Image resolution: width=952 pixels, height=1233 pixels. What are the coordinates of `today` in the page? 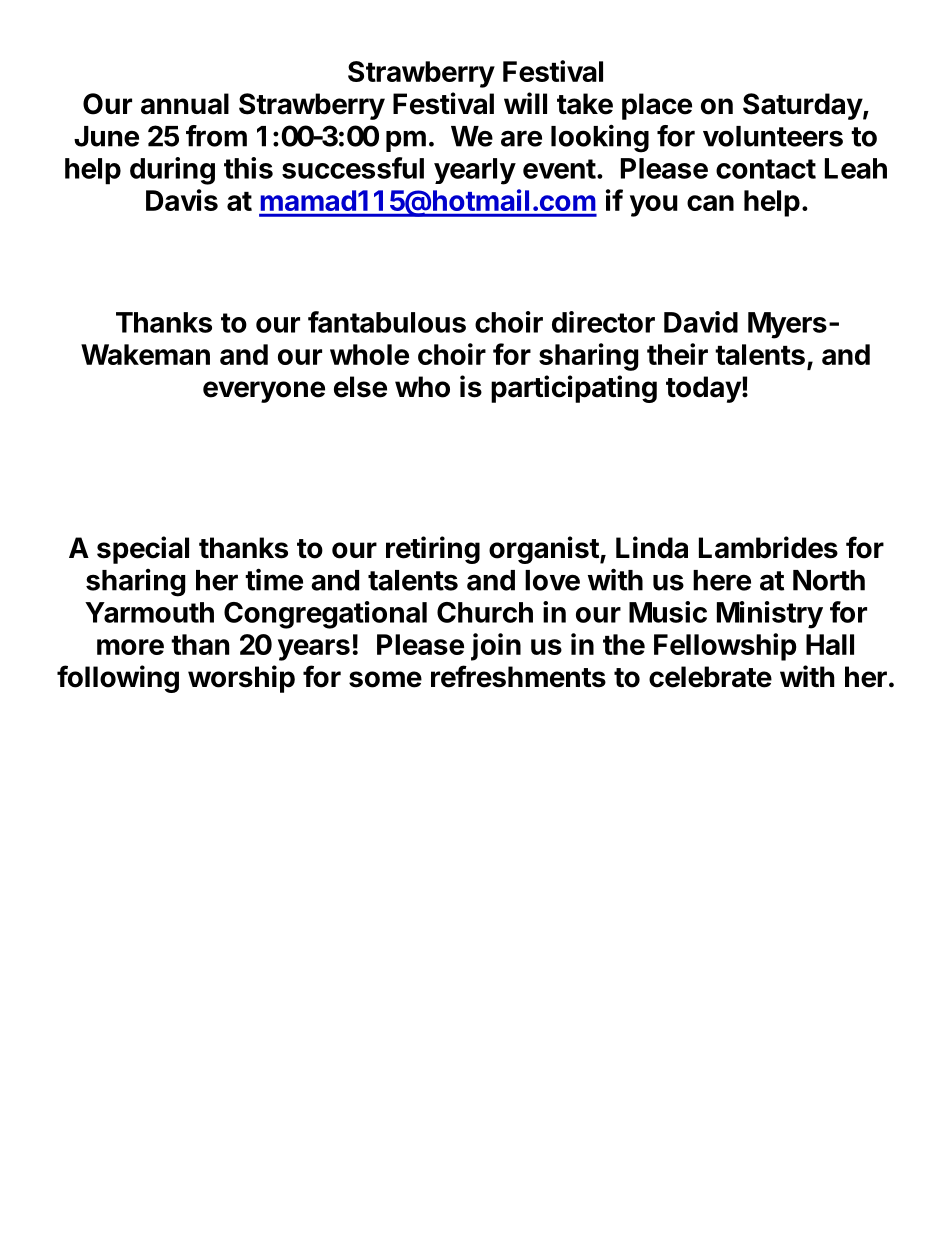 It's located at (703, 389).
